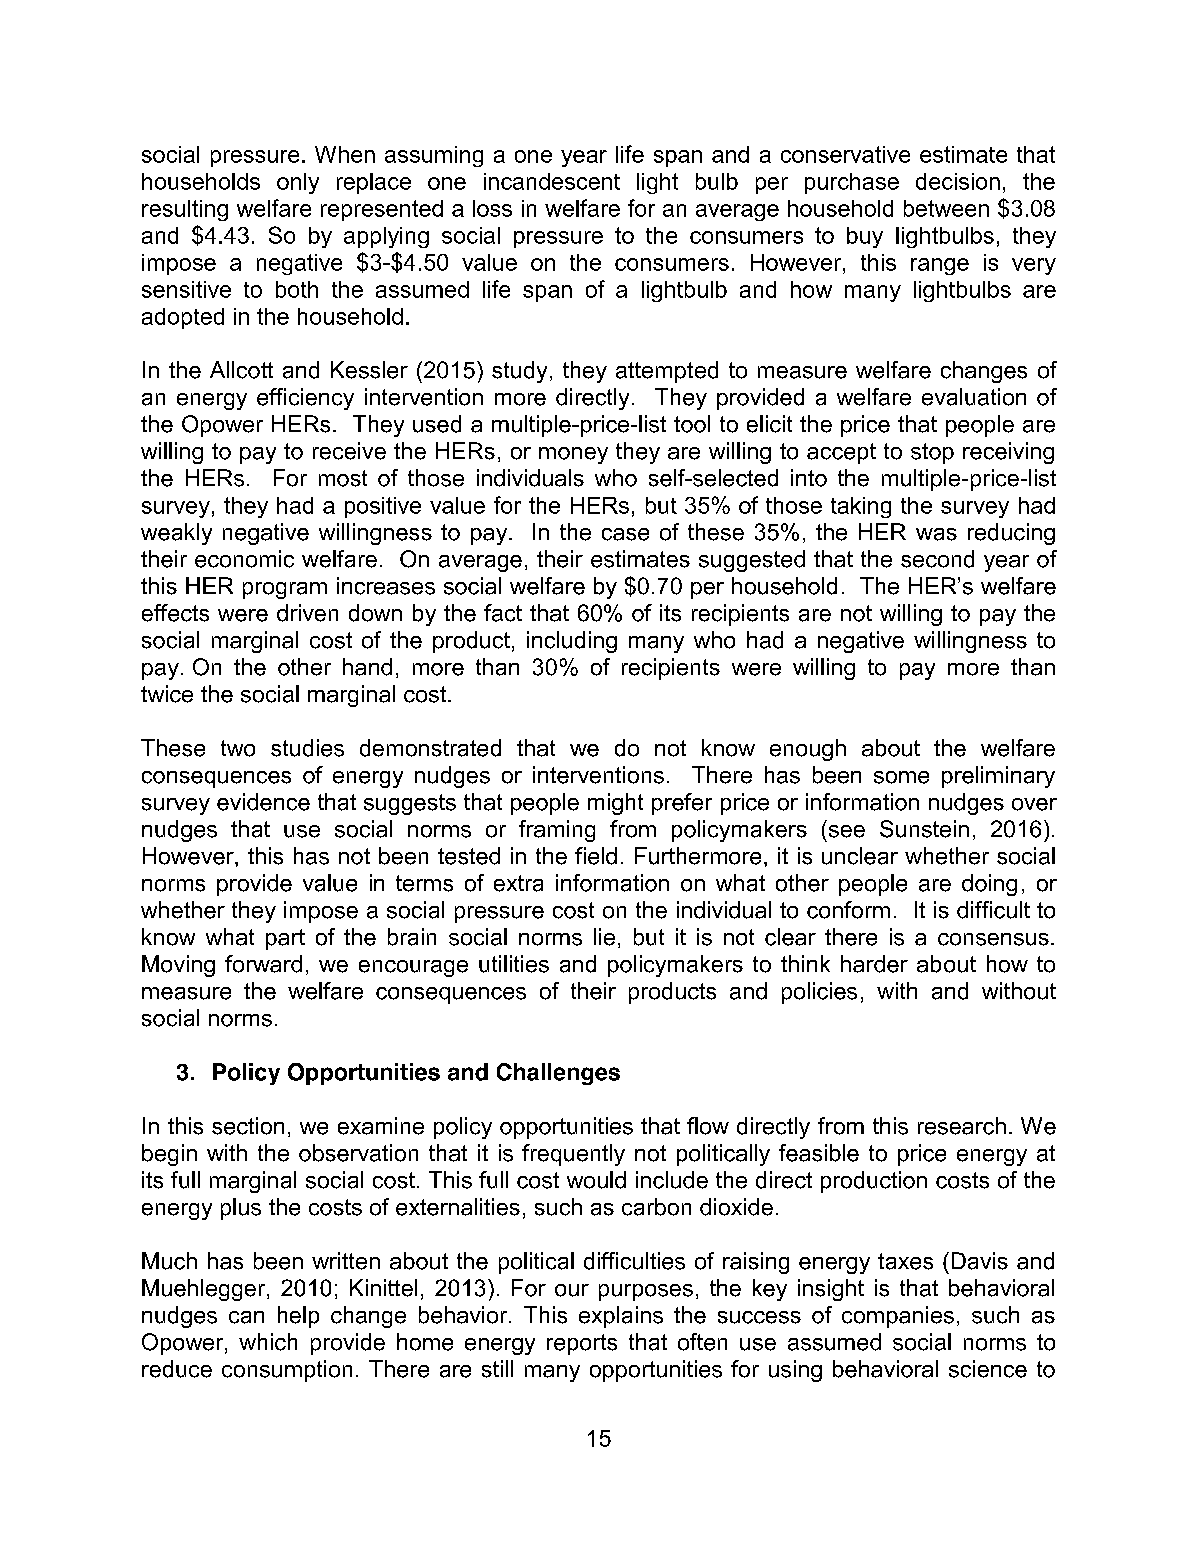 Image resolution: width=1197 pixels, height=1549 pixels. I want to click on most, so click(343, 478).
